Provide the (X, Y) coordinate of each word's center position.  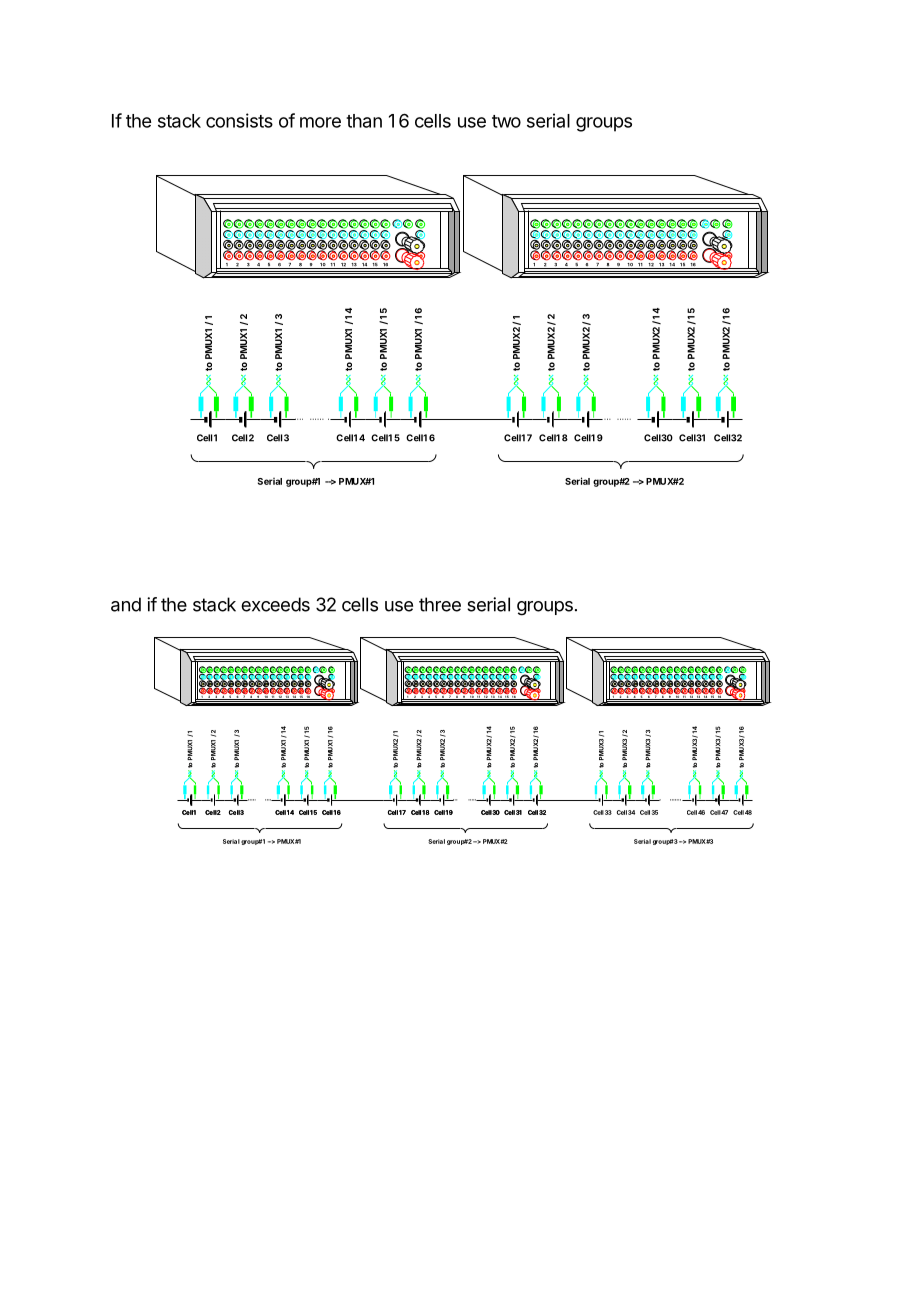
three (440, 604)
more (320, 122)
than (364, 121)
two (506, 121)
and (126, 604)
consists (239, 120)
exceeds (275, 604)
